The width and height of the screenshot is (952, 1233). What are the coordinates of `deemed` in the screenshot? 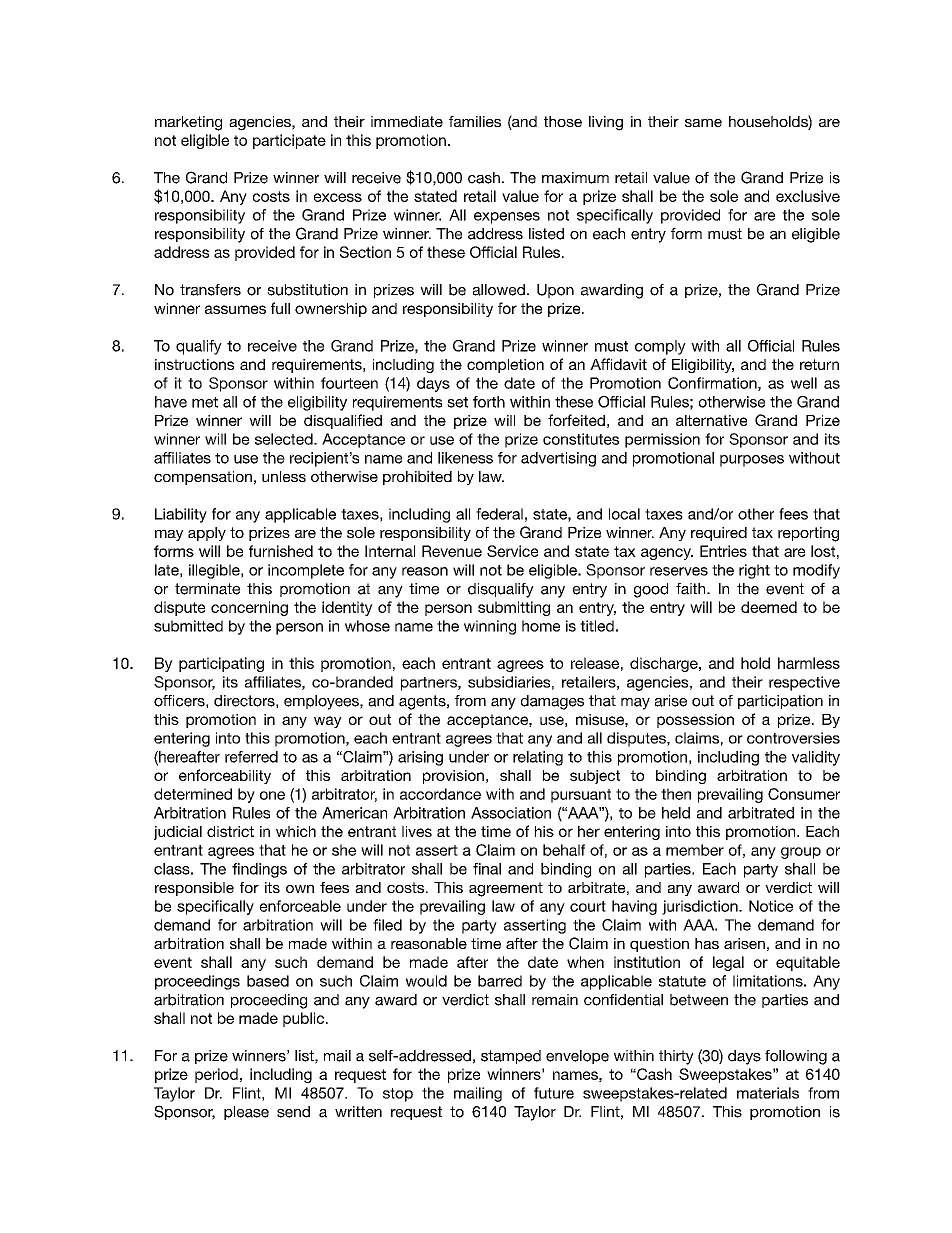 It's located at (769, 607).
